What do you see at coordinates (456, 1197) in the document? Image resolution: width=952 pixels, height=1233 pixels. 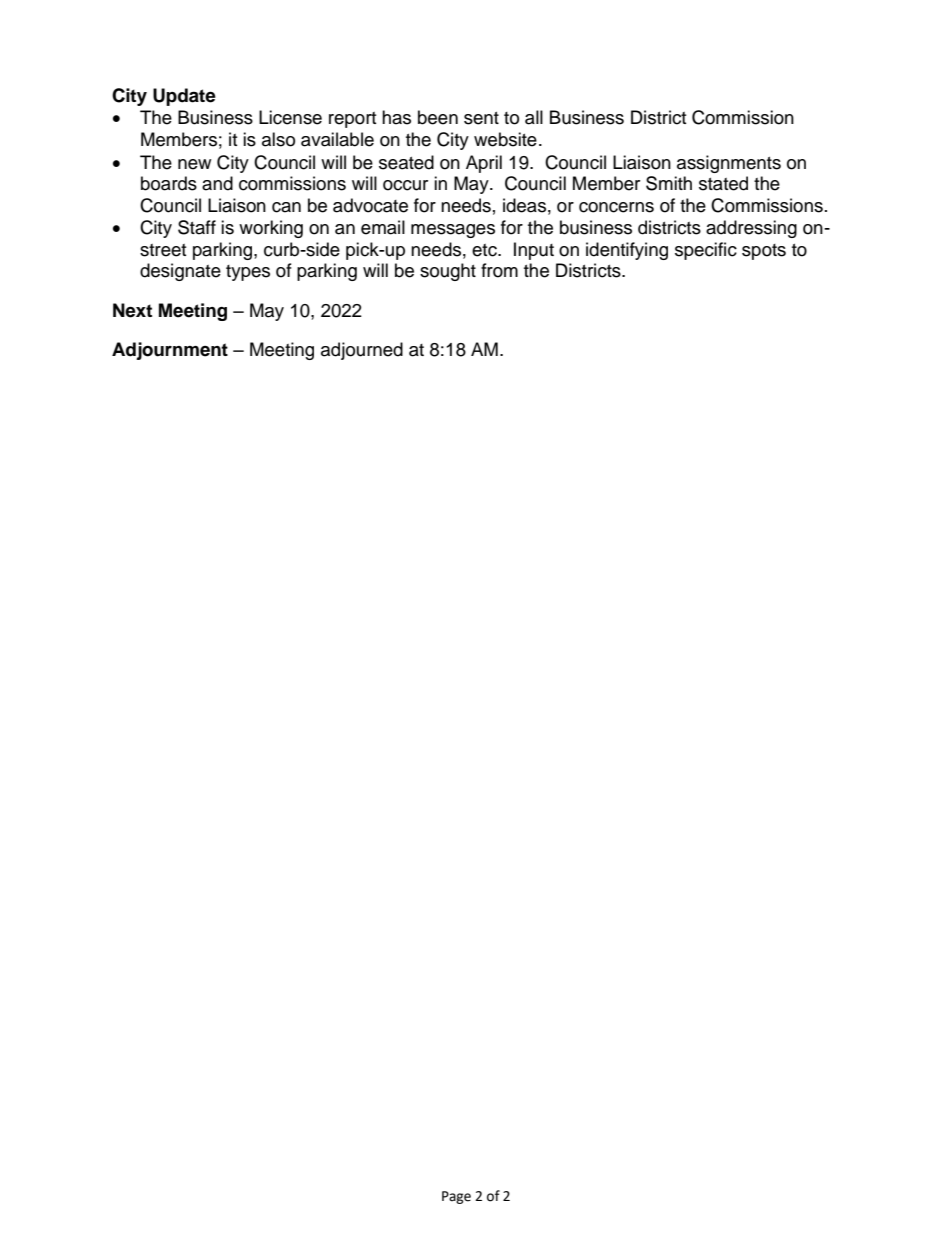 I see `Page` at bounding box center [456, 1197].
